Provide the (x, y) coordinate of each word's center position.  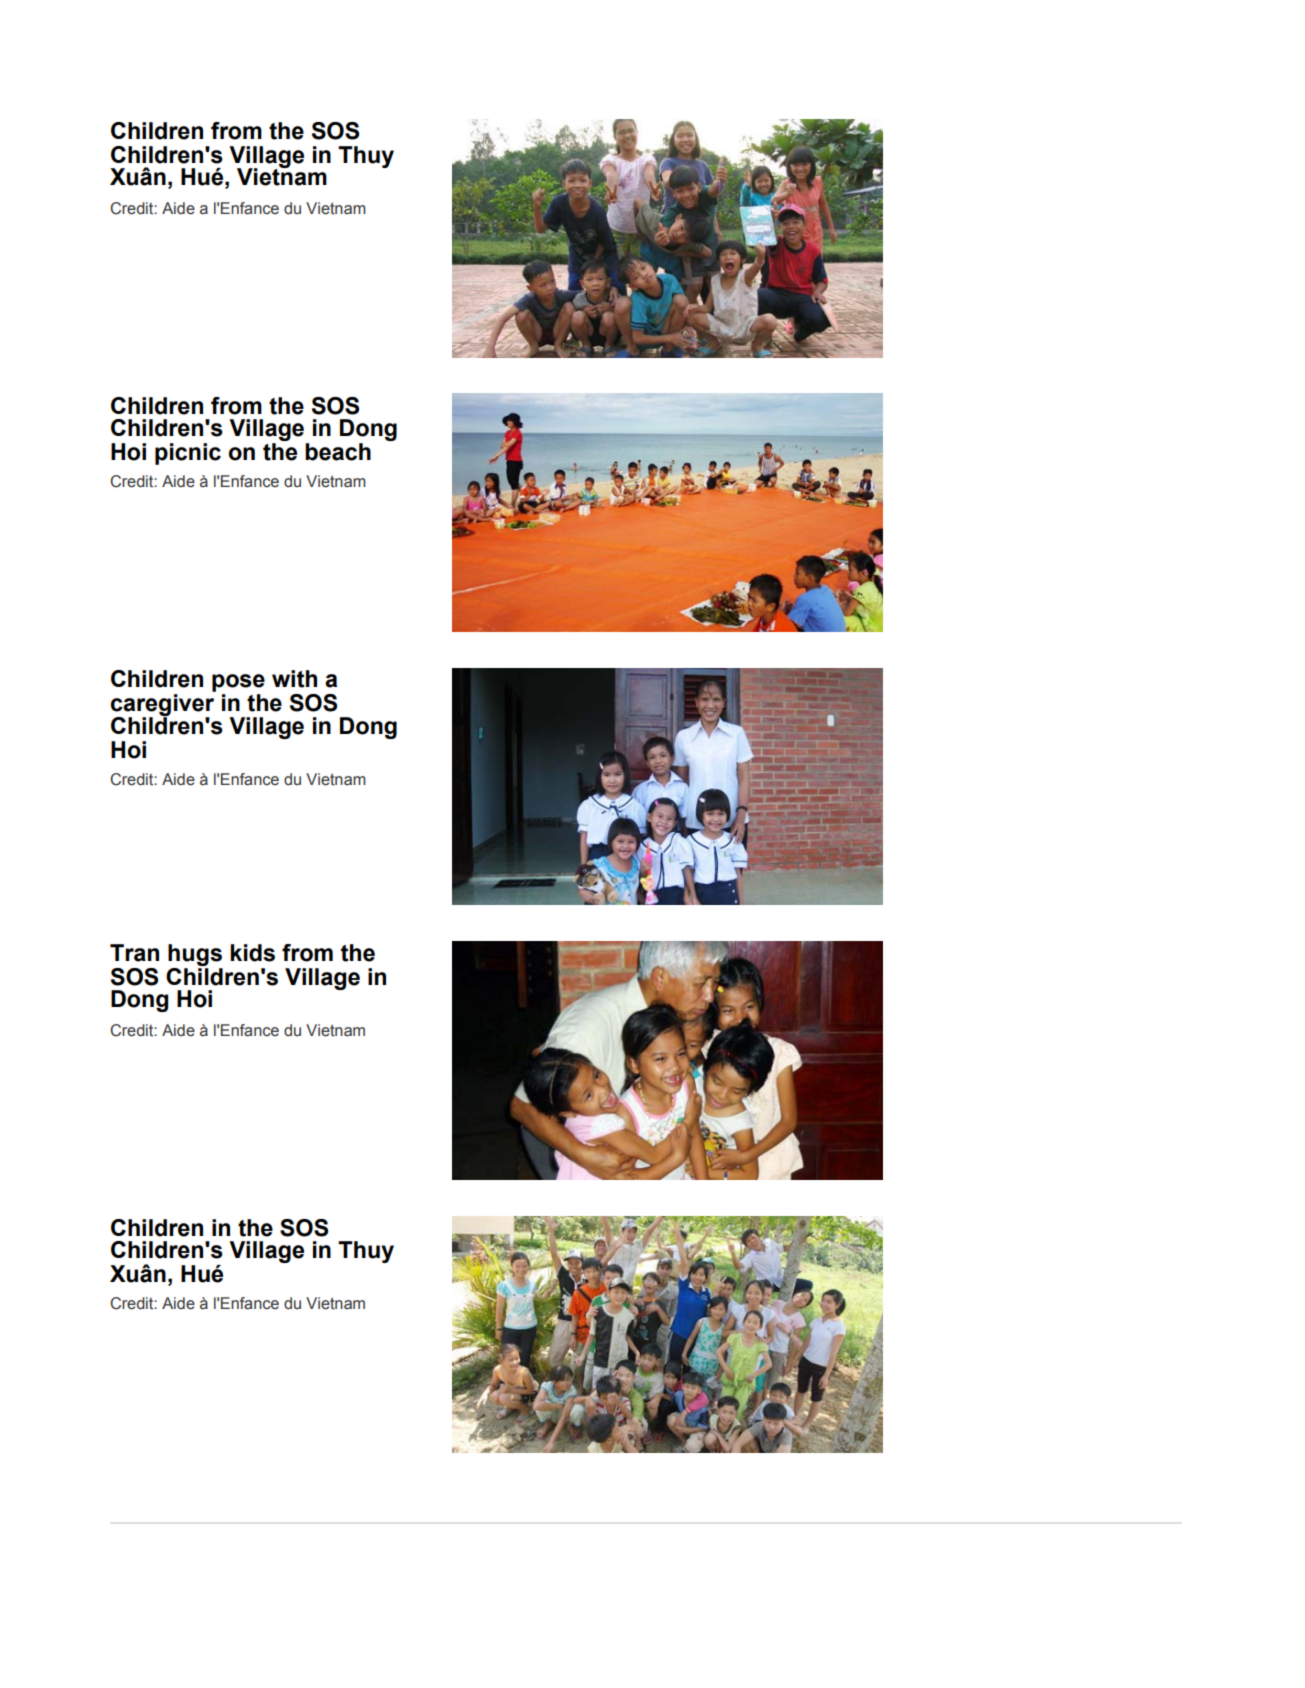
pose (238, 683)
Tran (134, 953)
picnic (188, 454)
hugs (195, 955)
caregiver (162, 706)
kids (252, 953)
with (294, 679)
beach (338, 452)
